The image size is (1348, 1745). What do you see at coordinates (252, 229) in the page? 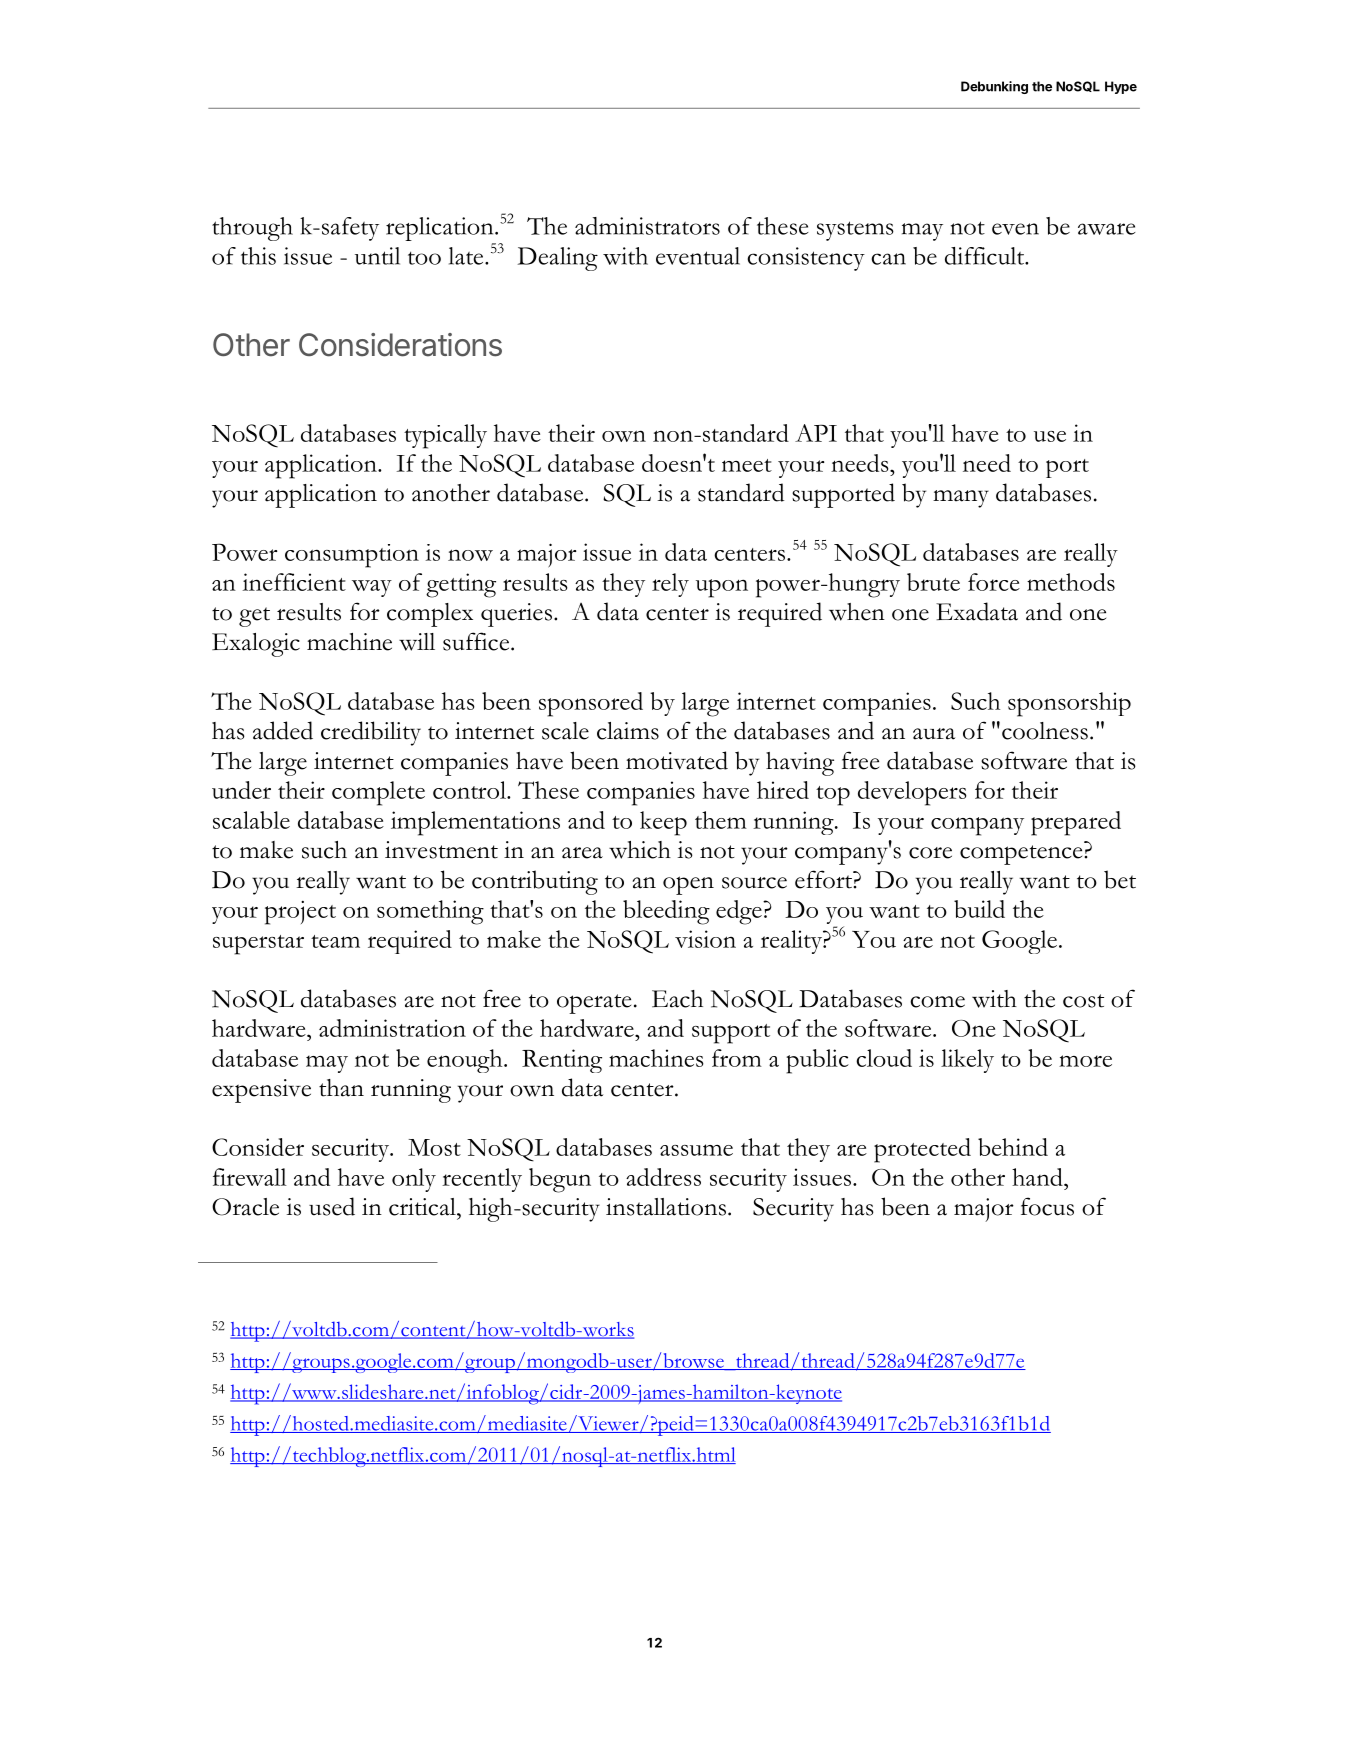
I see `through` at bounding box center [252, 229].
